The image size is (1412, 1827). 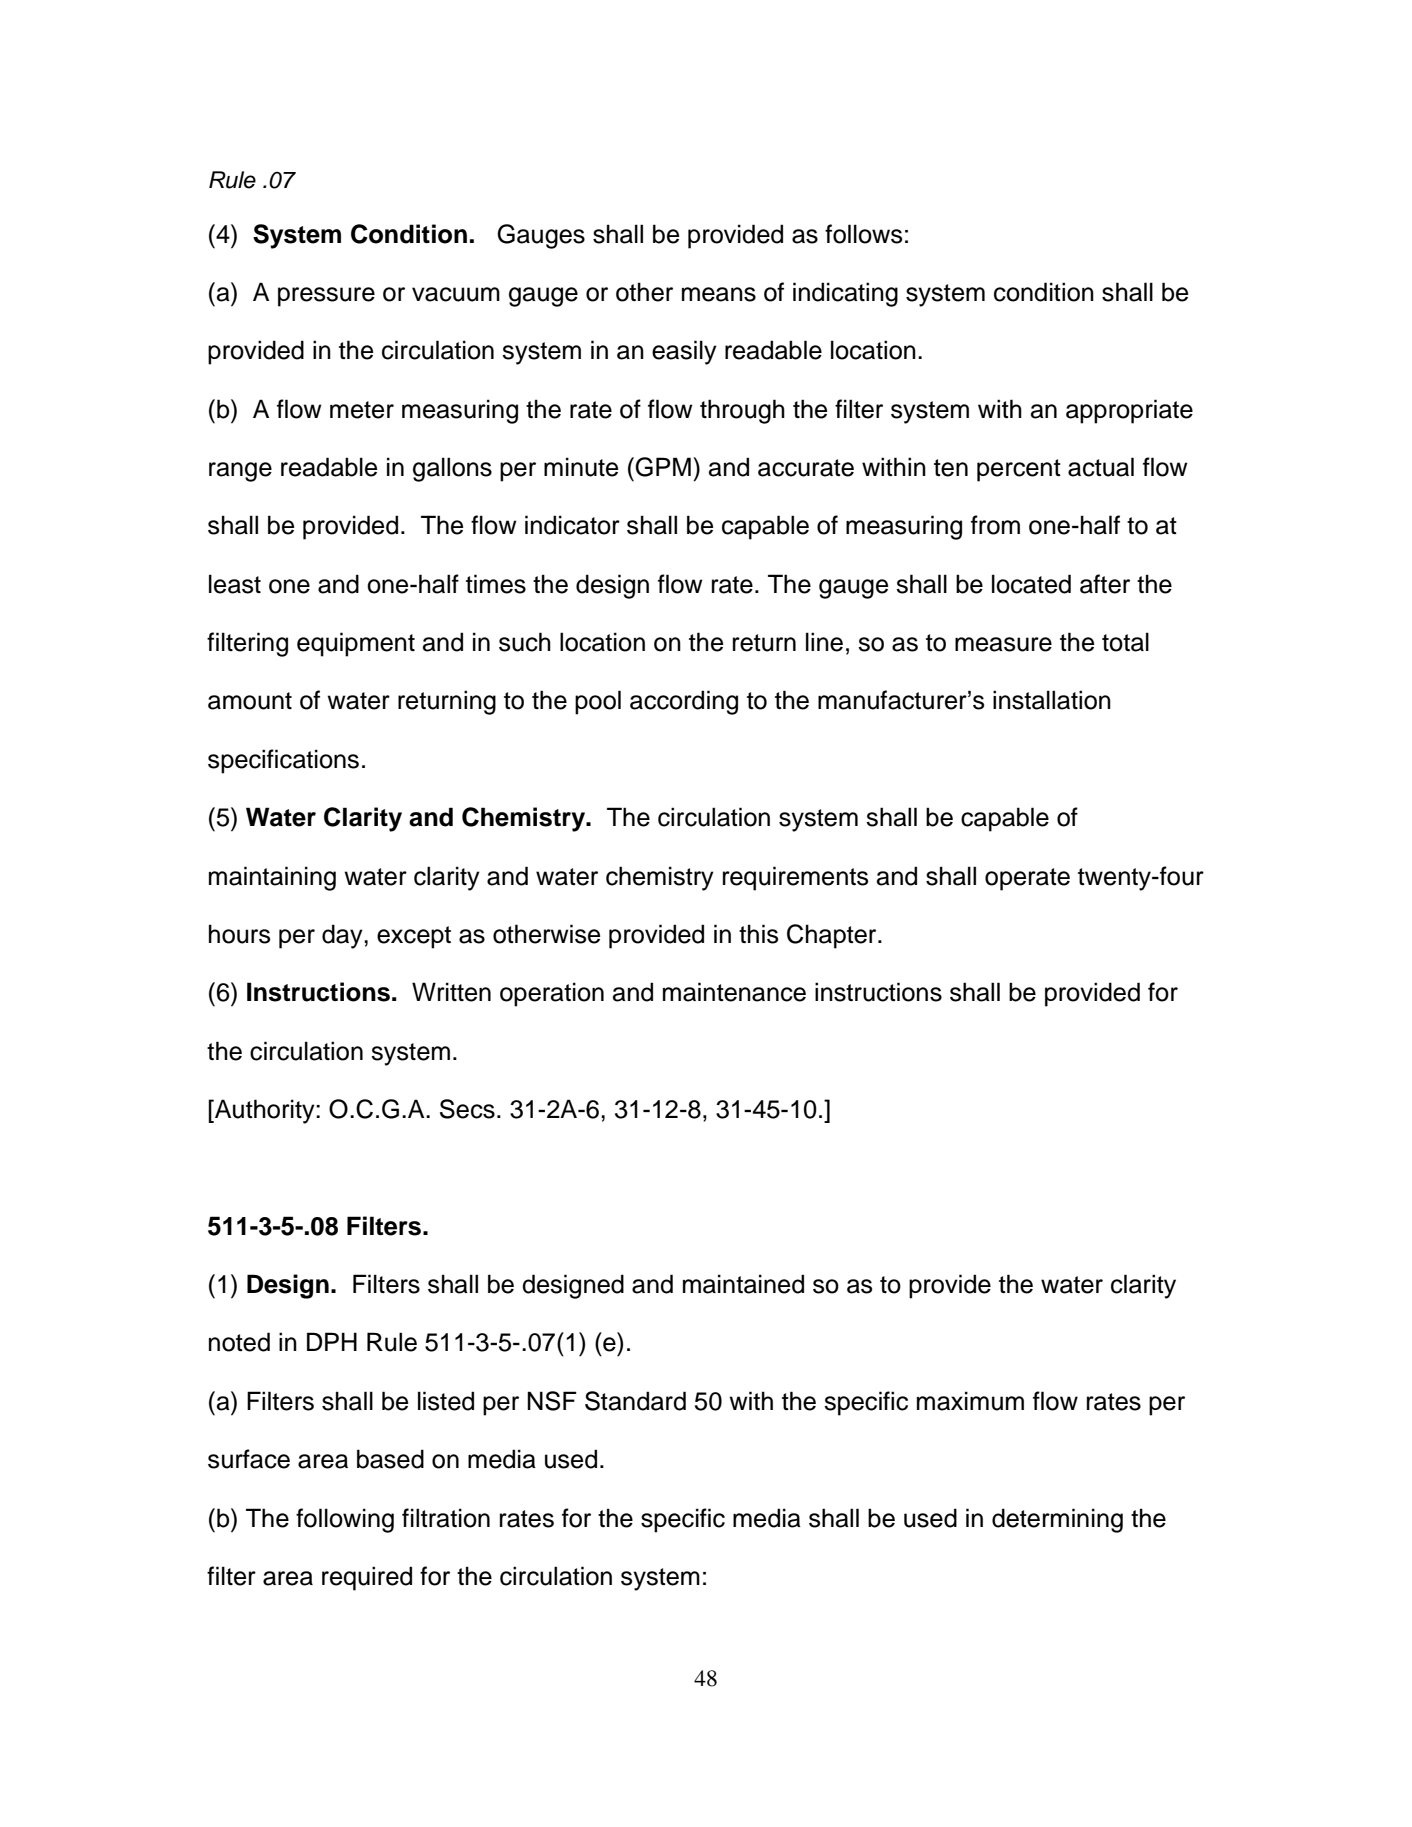 I want to click on follows, so click(x=863, y=234).
